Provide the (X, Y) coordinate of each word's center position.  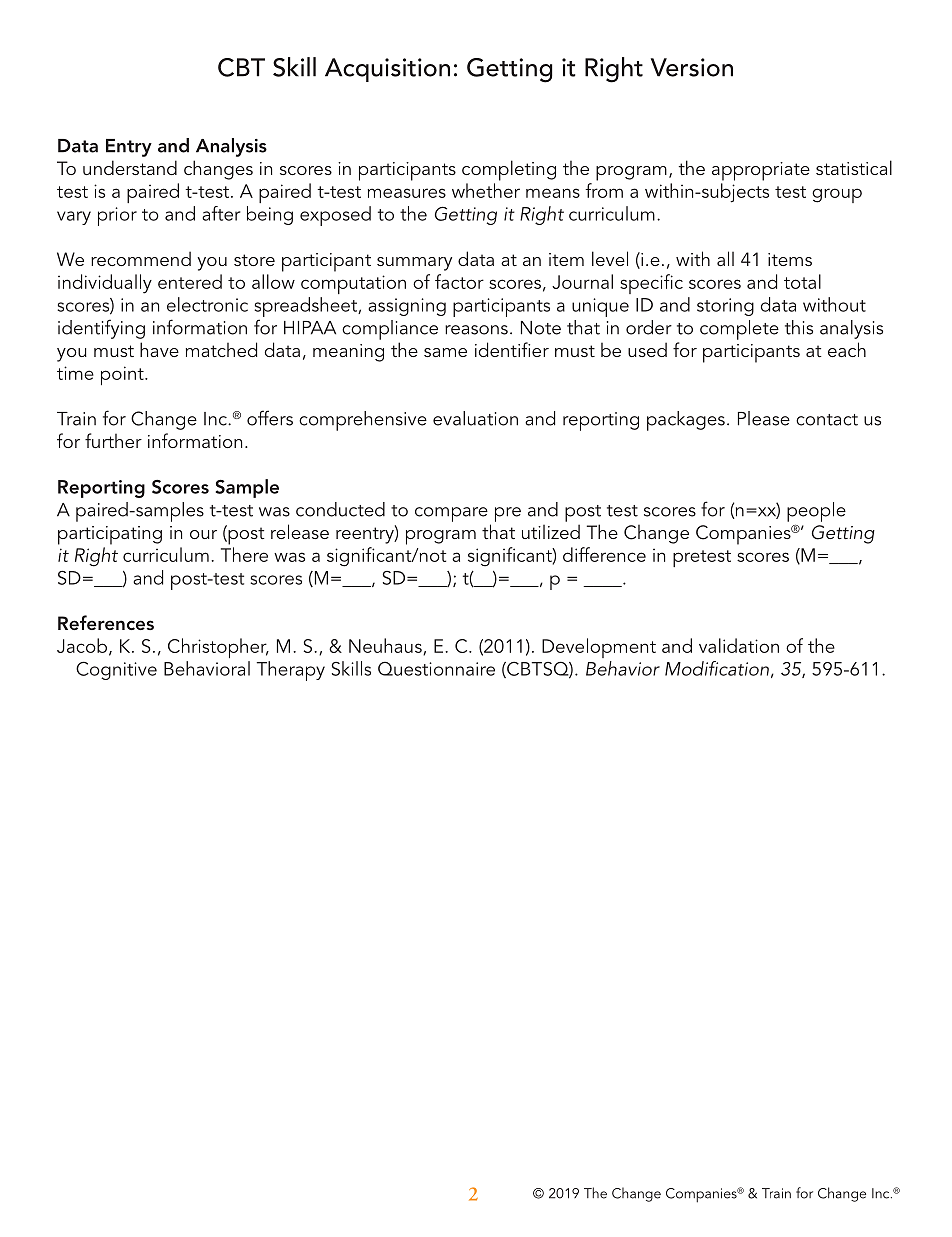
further (113, 440)
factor (459, 281)
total (802, 281)
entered (190, 281)
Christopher (218, 648)
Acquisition (387, 70)
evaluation (475, 418)
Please (764, 418)
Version (692, 67)
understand (130, 167)
